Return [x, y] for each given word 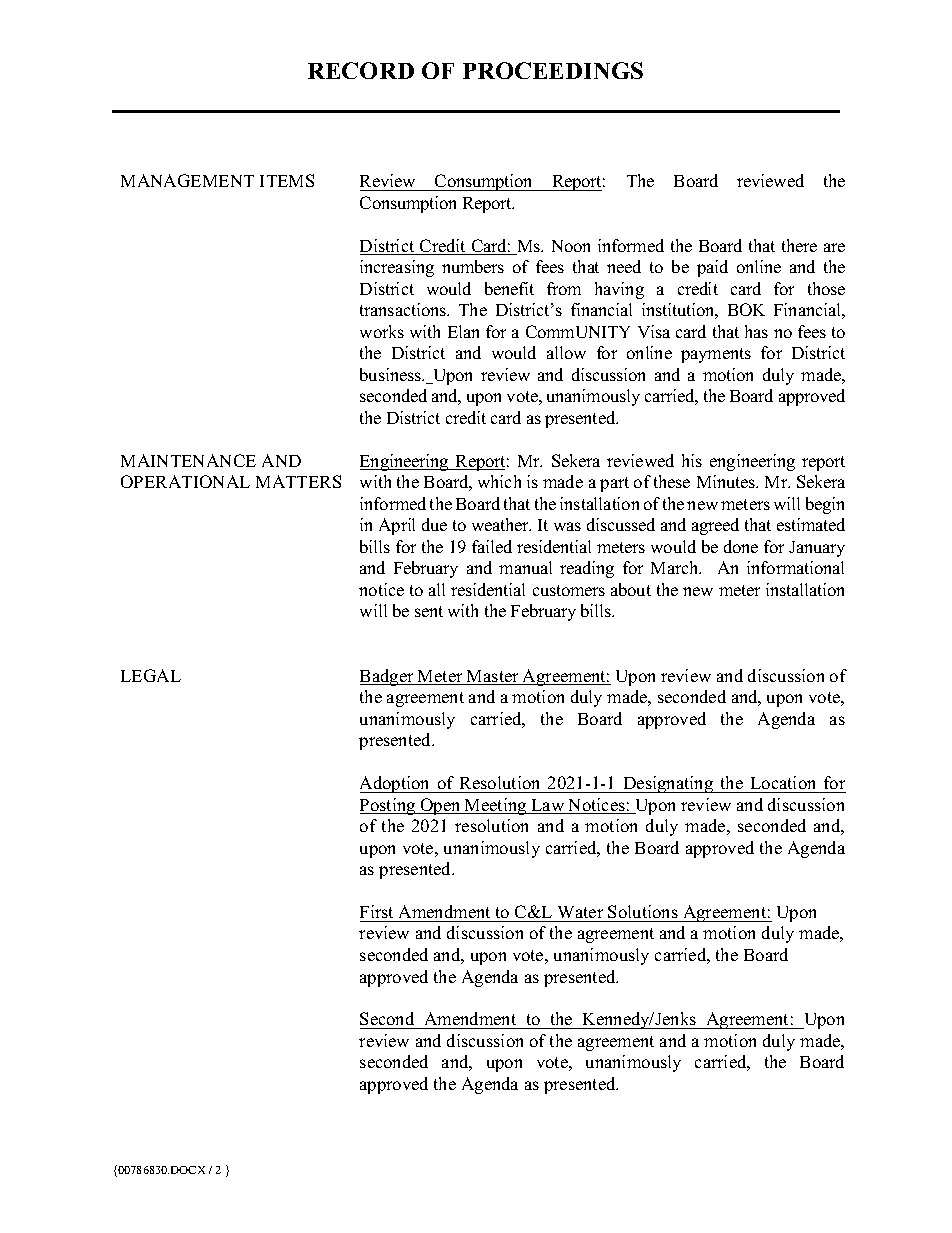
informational [795, 567]
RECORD [361, 70]
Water [580, 912]
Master [493, 677]
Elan [463, 331]
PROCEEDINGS [553, 70]
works [382, 331]
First [376, 911]
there [799, 245]
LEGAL [151, 675]
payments [716, 355]
